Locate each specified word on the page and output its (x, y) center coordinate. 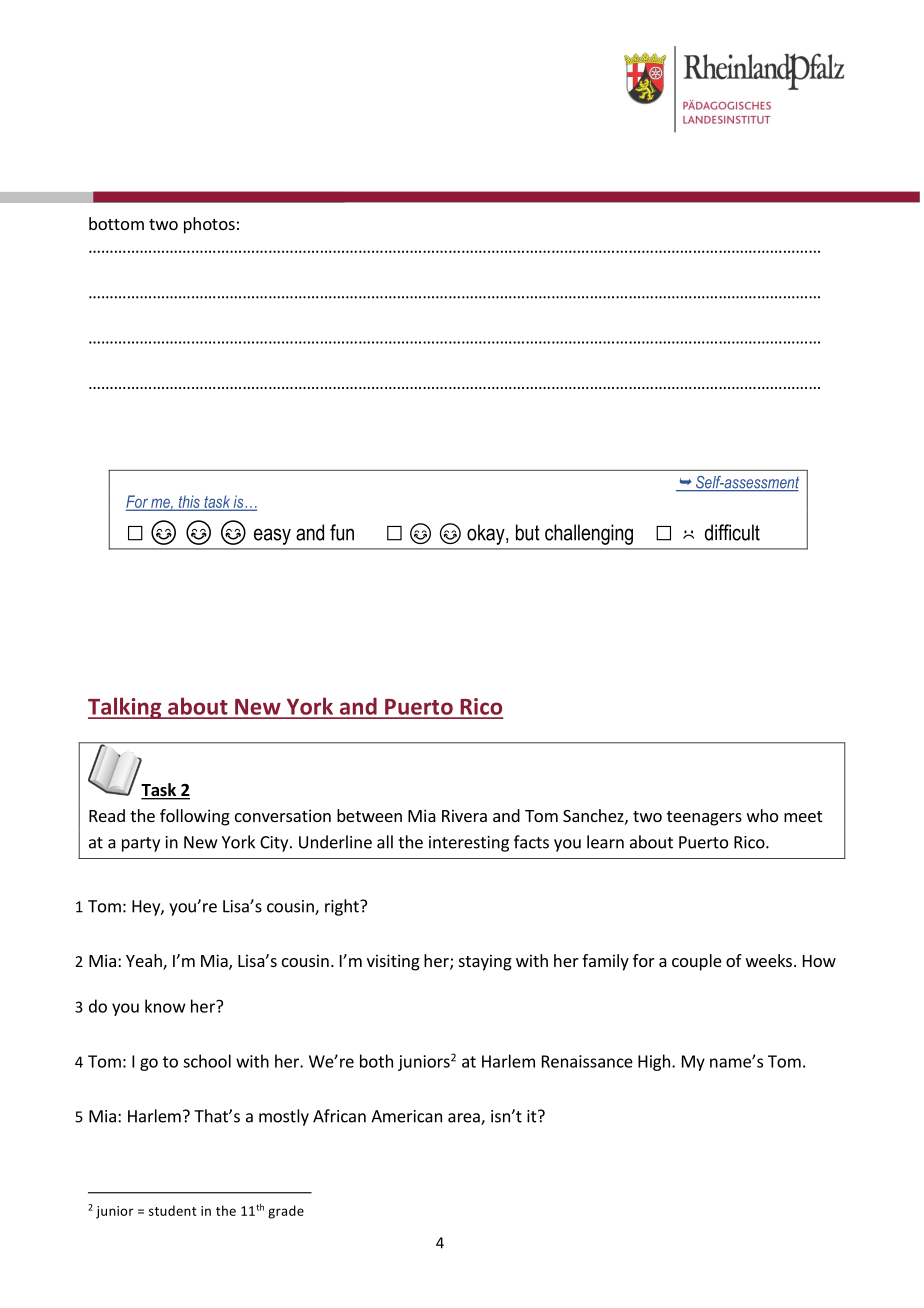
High (654, 1062)
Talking (126, 708)
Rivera (464, 815)
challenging (589, 534)
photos (209, 225)
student (173, 1210)
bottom (116, 223)
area (465, 1119)
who (762, 815)
